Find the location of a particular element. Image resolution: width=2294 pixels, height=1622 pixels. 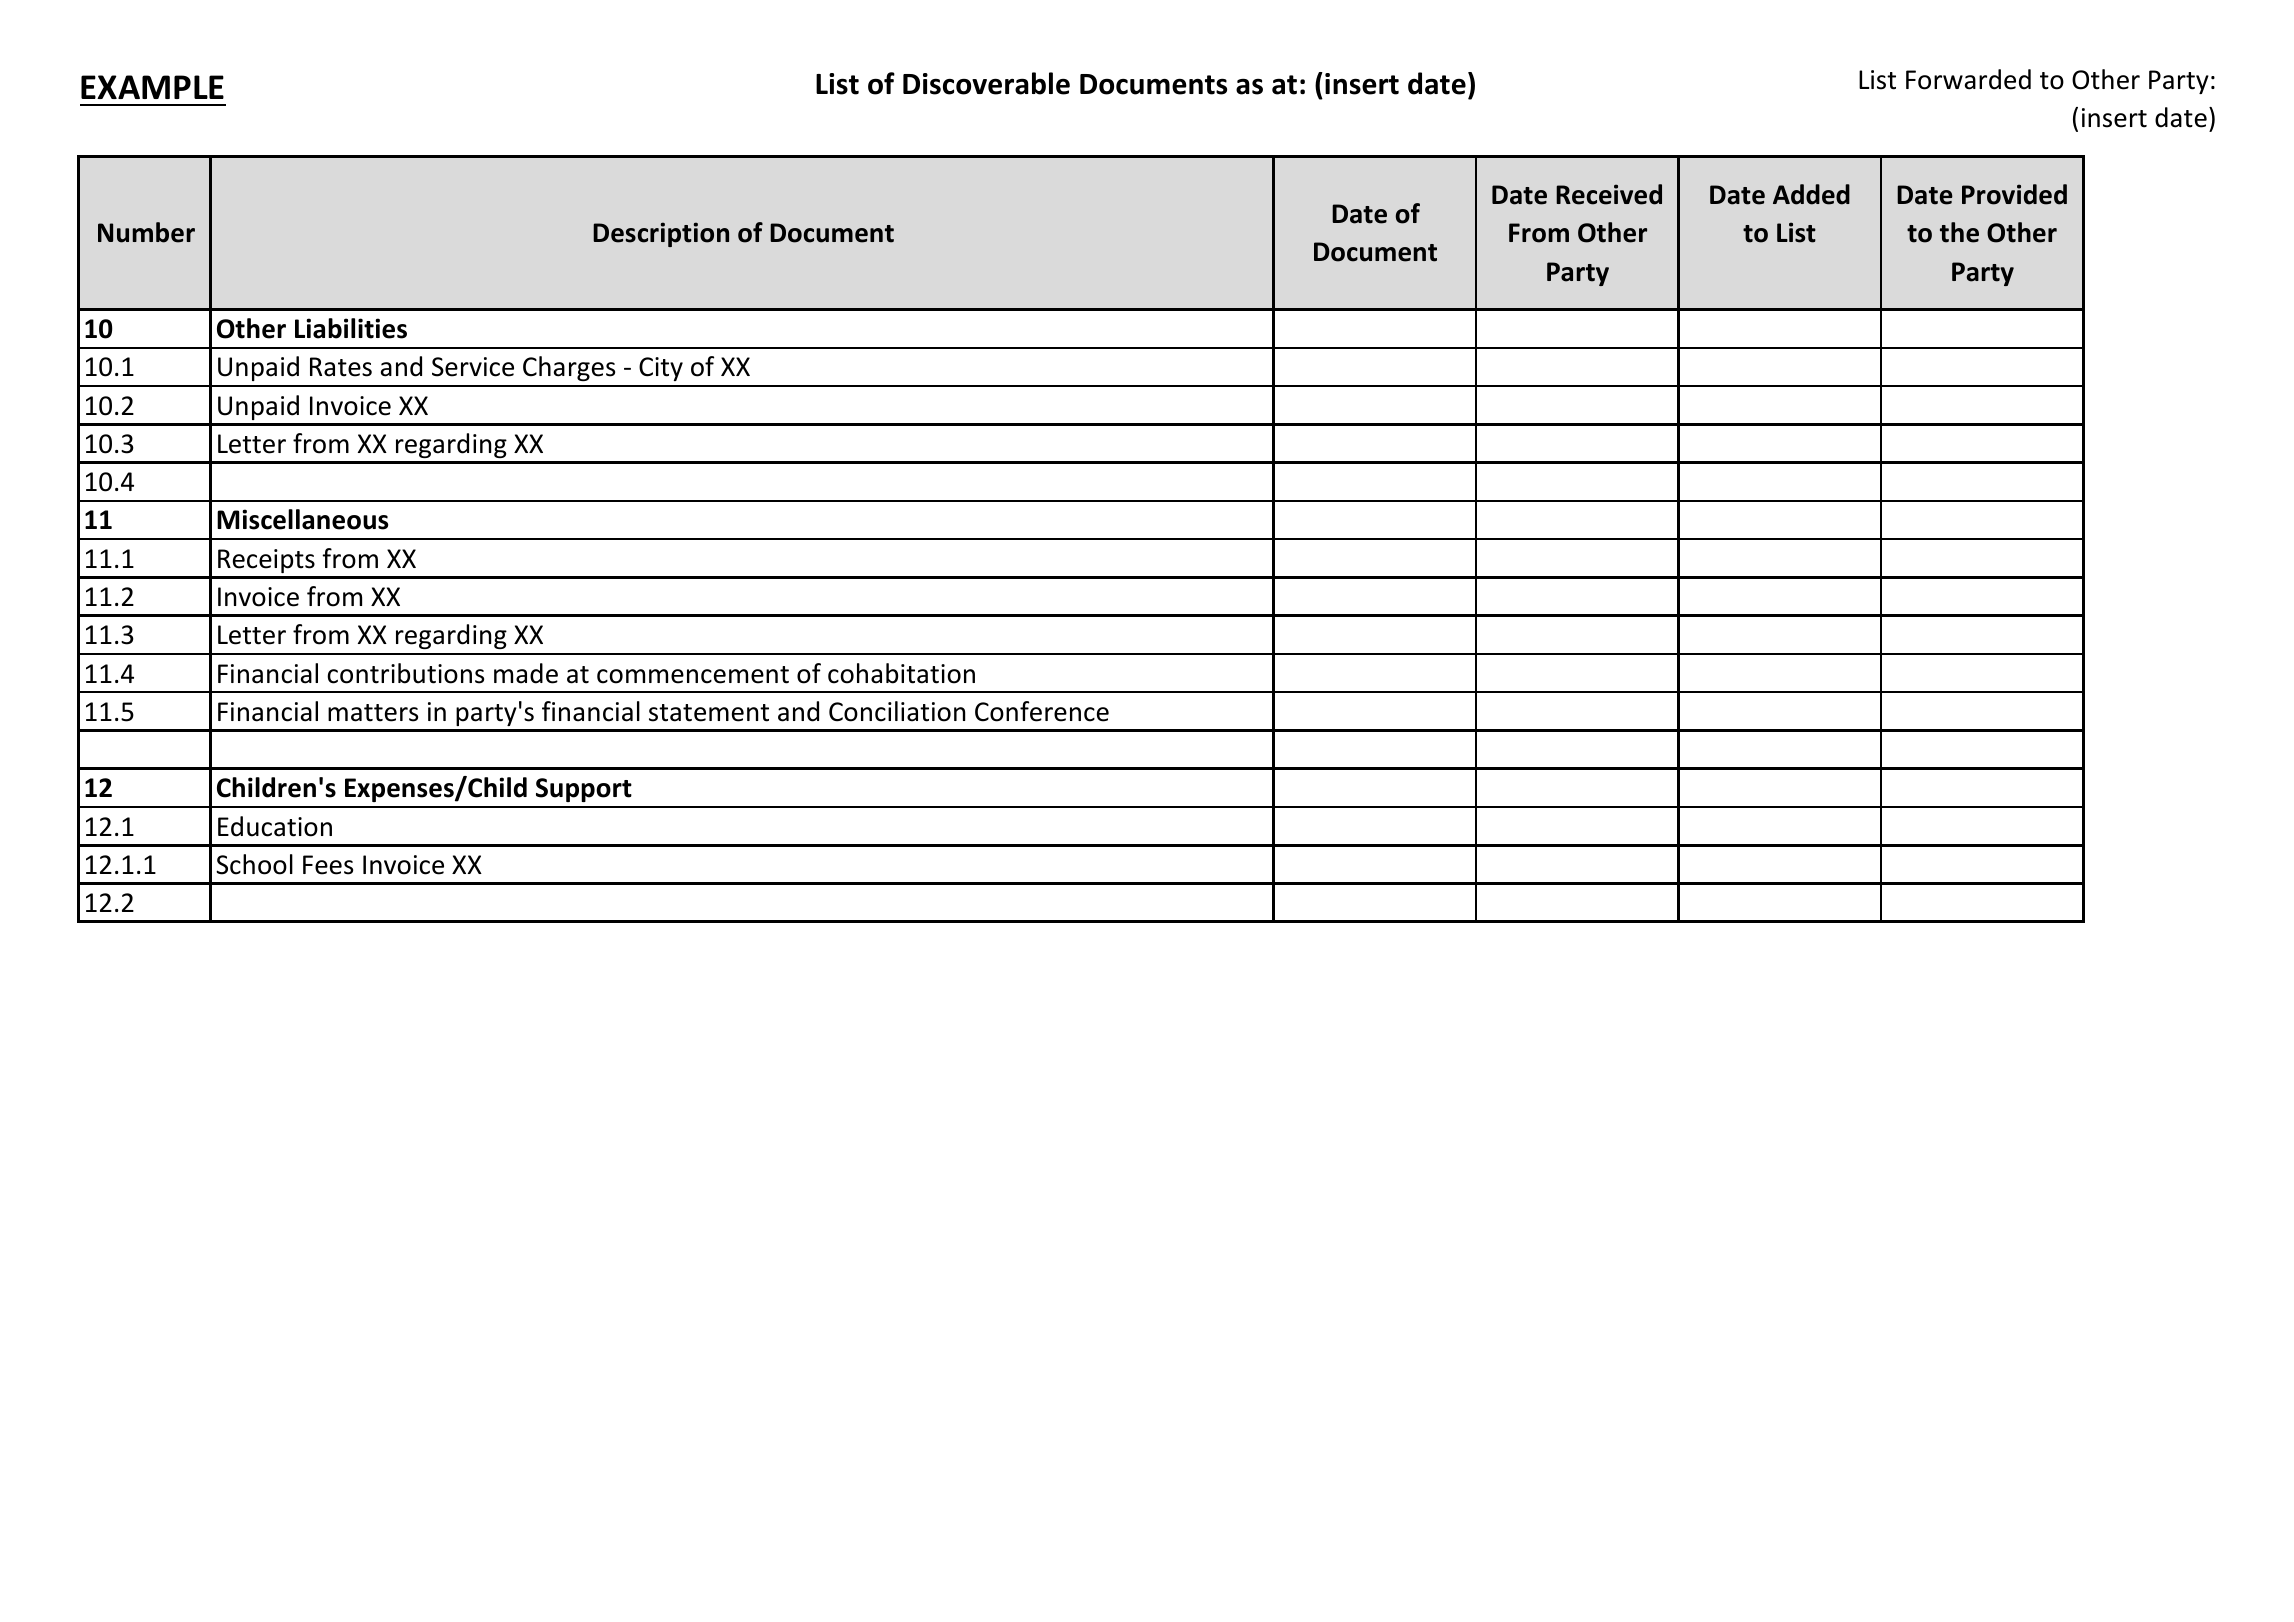

Miscellaneous is located at coordinates (302, 519).
